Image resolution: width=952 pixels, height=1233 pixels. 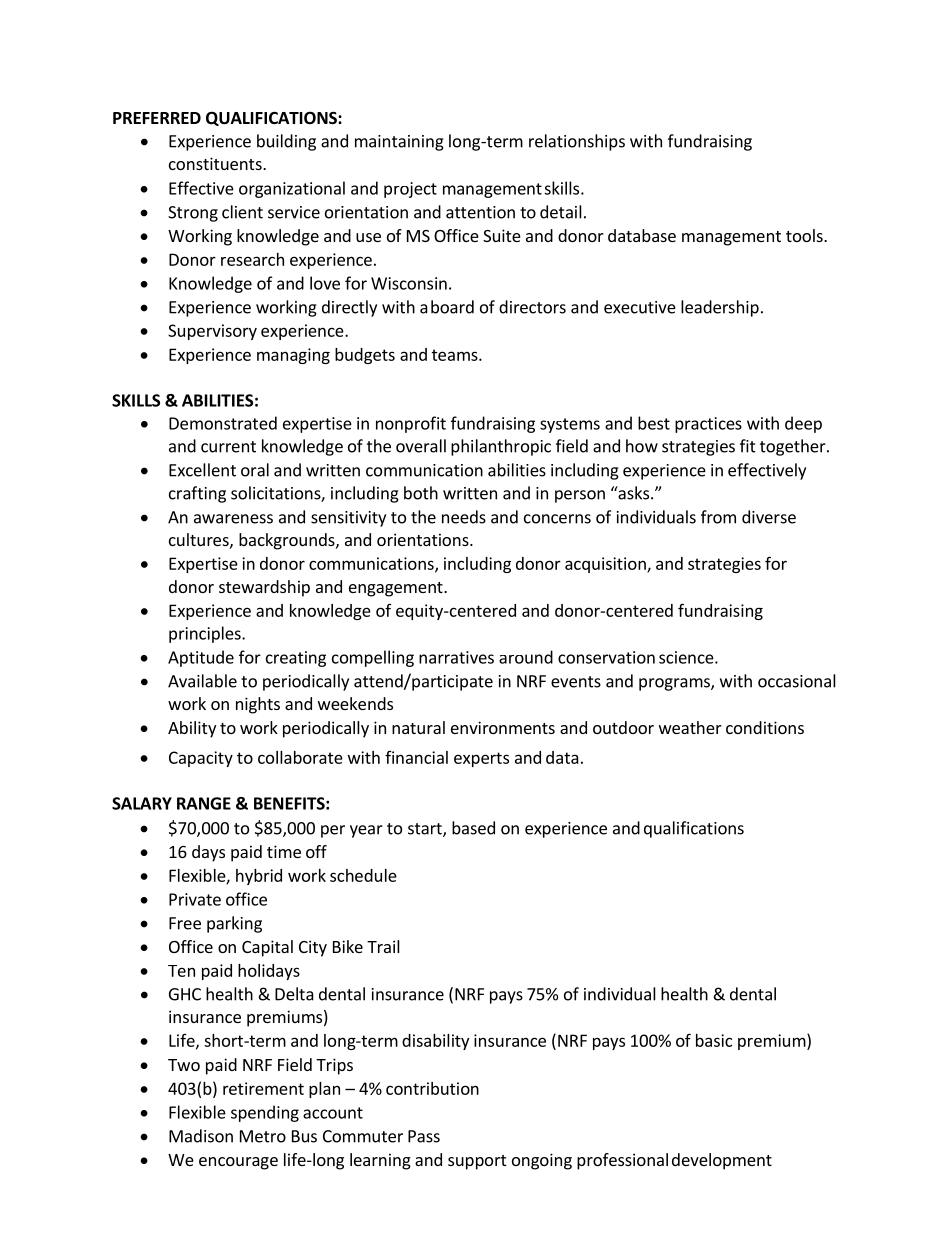 I want to click on Madison, so click(x=201, y=1136).
